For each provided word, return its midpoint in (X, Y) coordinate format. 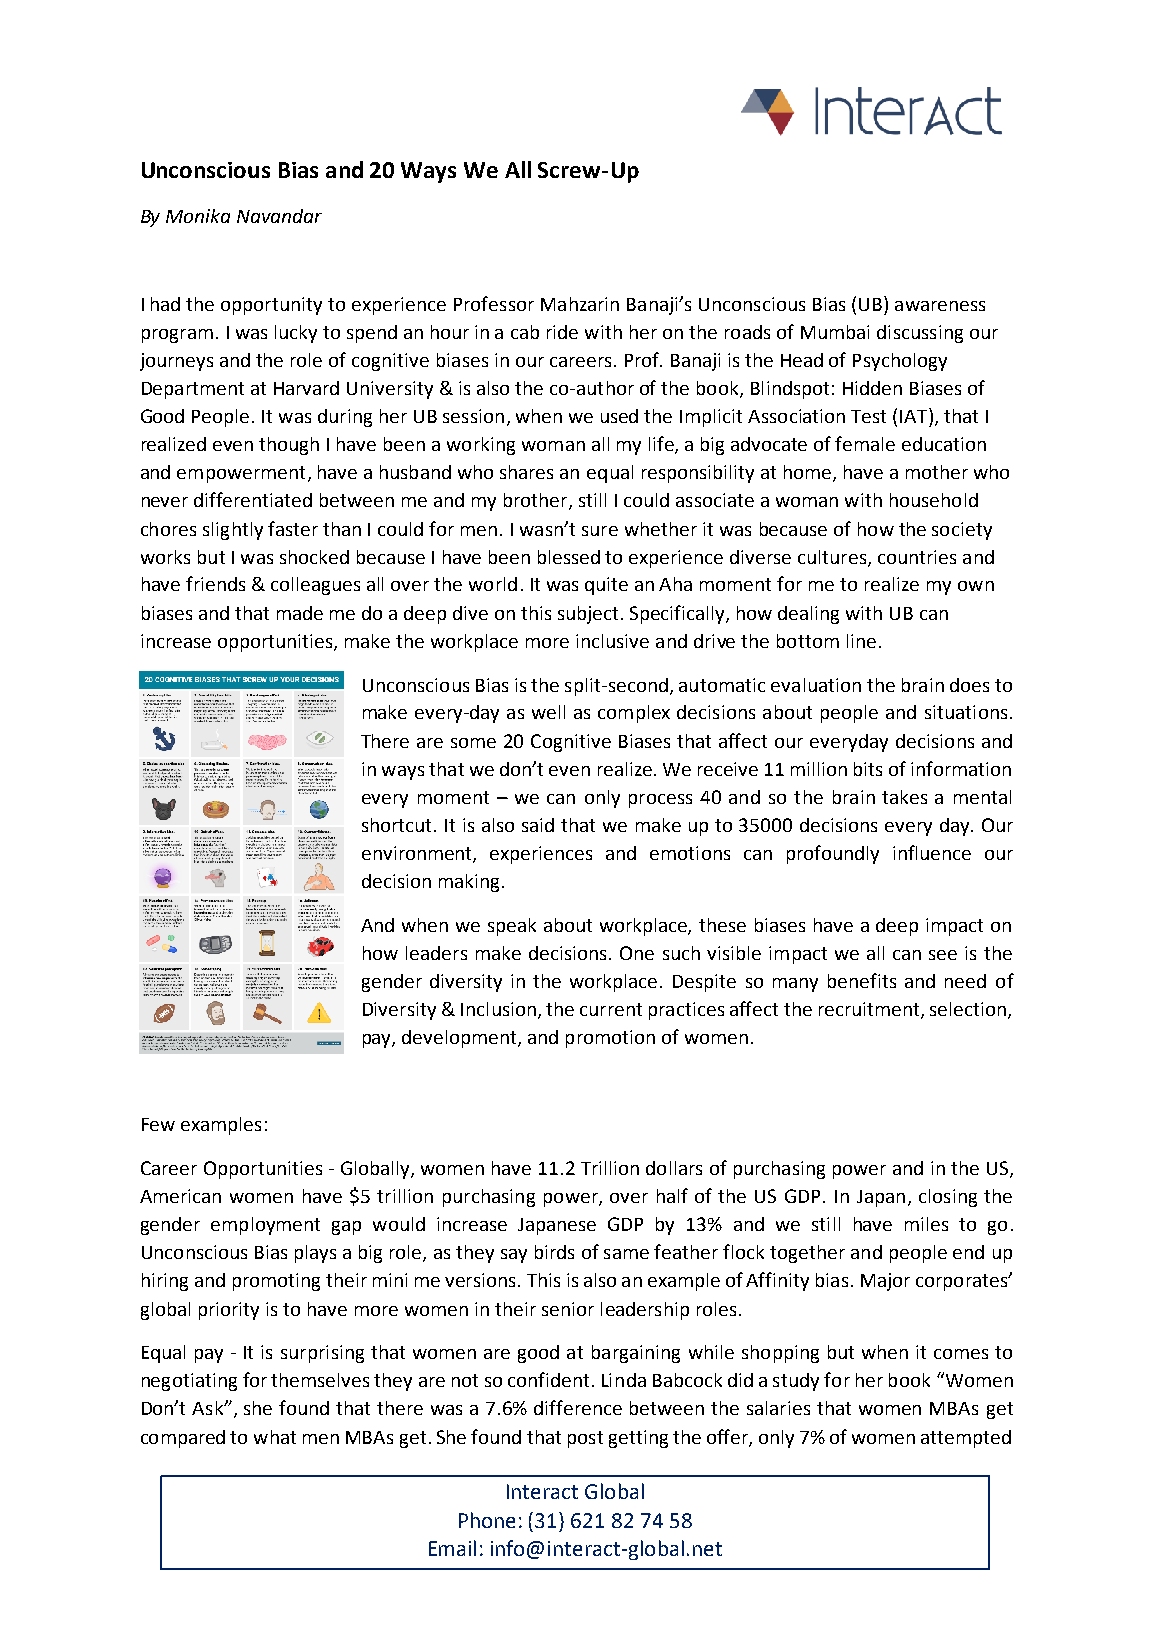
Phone (487, 1520)
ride (562, 332)
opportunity (271, 306)
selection (969, 1010)
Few (158, 1124)
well (548, 712)
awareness (940, 306)
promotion (610, 1039)
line (861, 641)
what (275, 1437)
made (300, 613)
